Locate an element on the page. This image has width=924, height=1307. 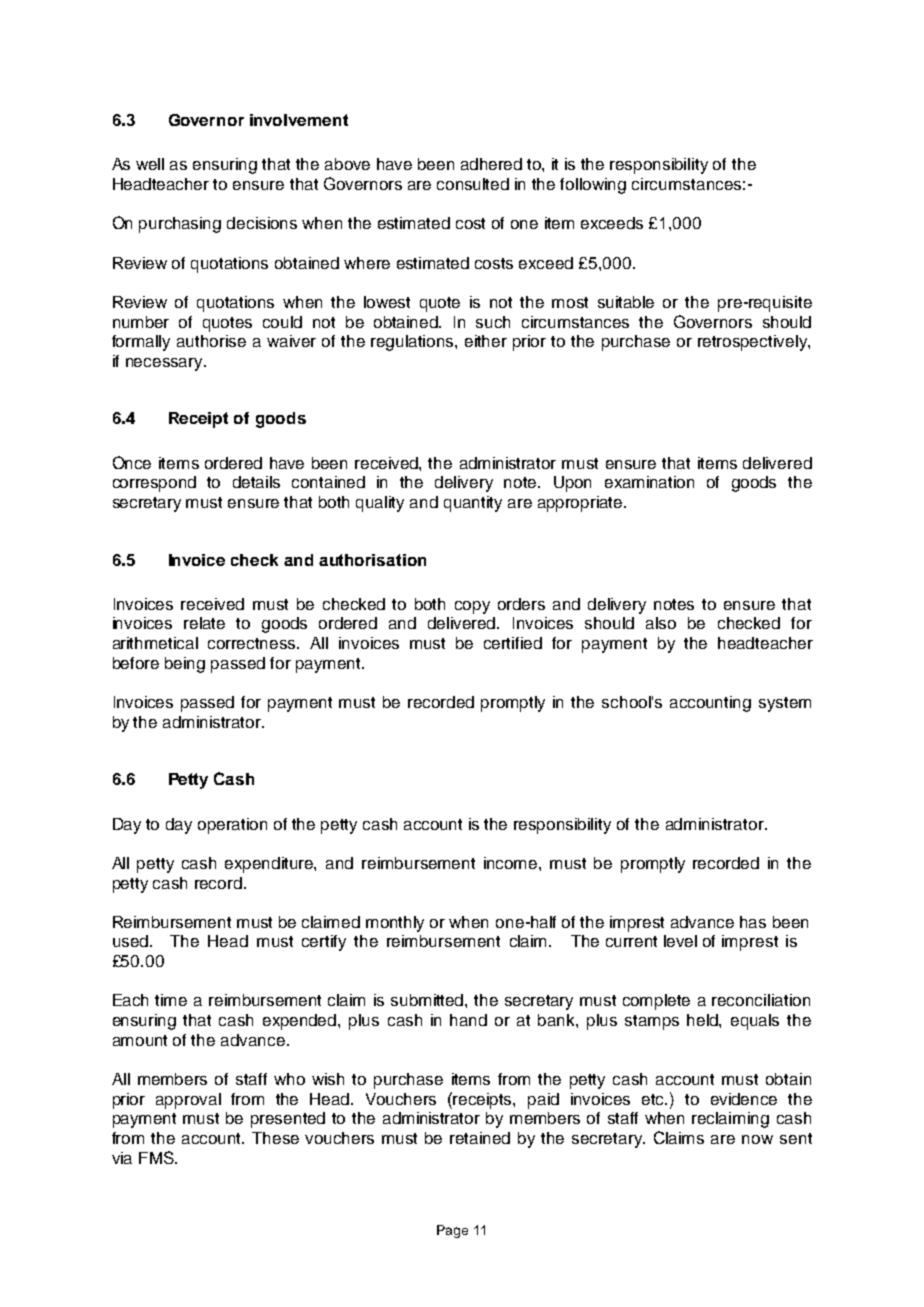
level is located at coordinates (680, 941).
